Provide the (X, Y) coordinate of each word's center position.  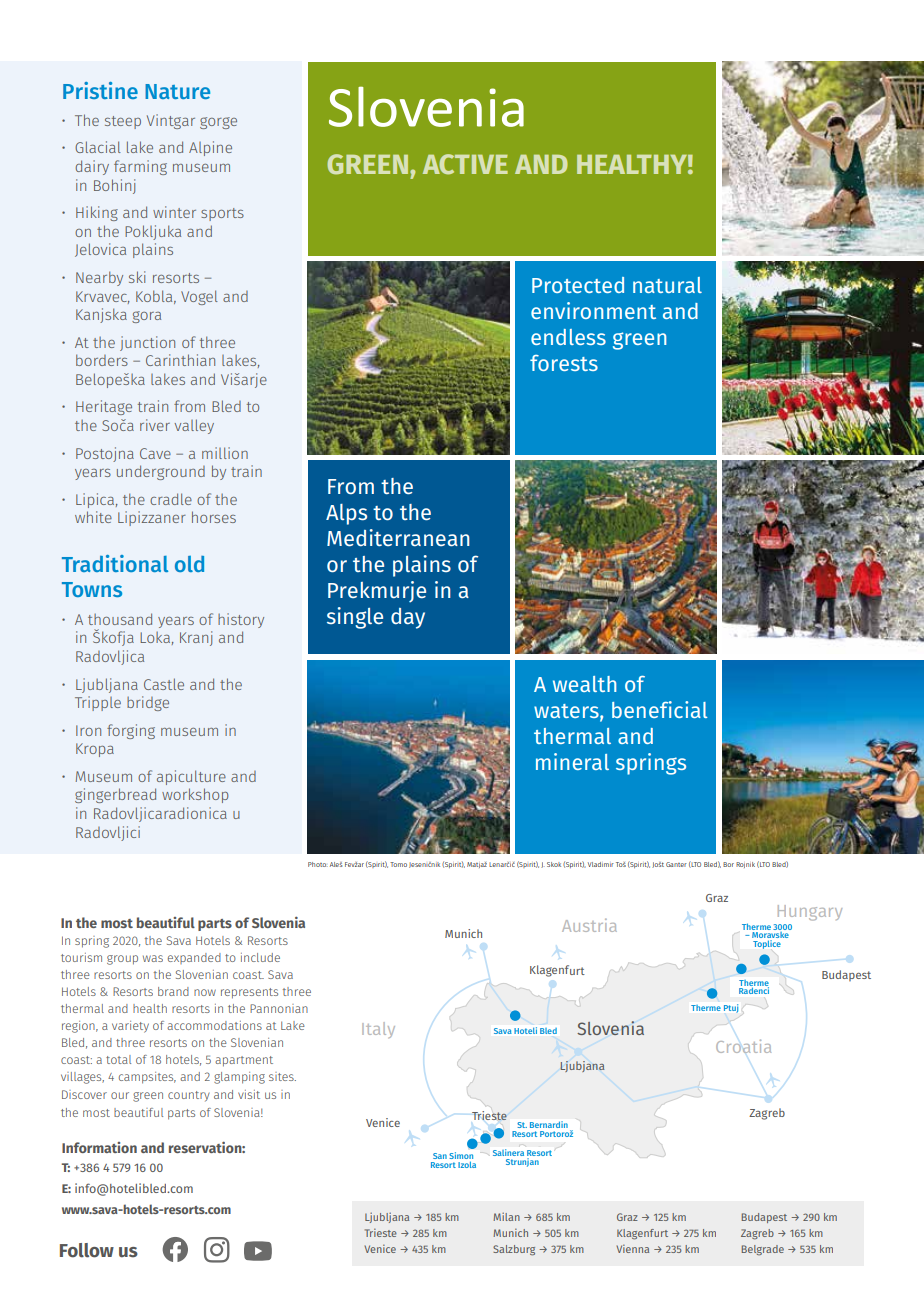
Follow (87, 1250)
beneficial (659, 709)
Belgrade (763, 1250)
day (408, 618)
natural (667, 285)
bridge (148, 703)
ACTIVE (465, 164)
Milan (506, 1216)
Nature (177, 91)
